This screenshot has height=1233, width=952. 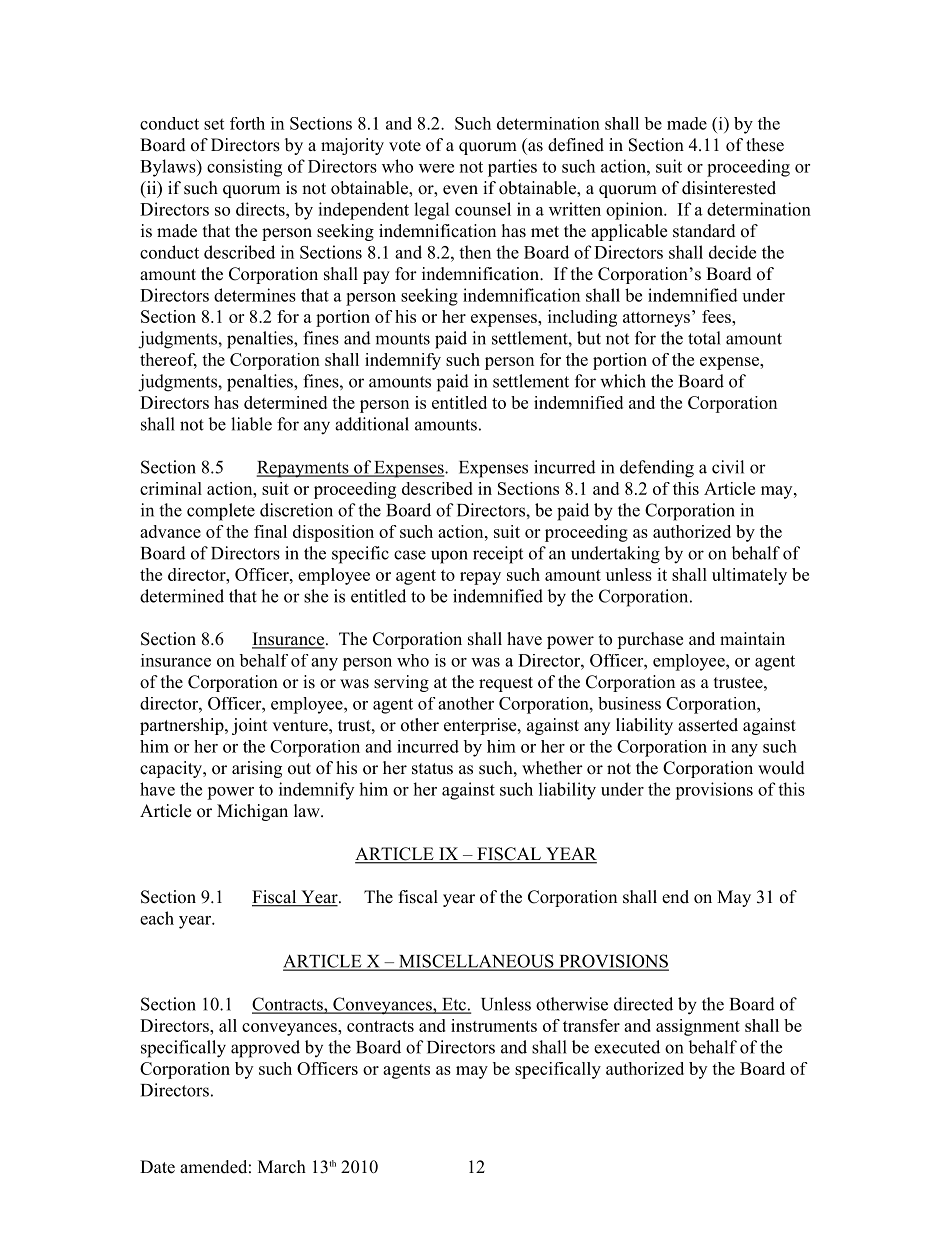 I want to click on disinterested, so click(x=729, y=188).
